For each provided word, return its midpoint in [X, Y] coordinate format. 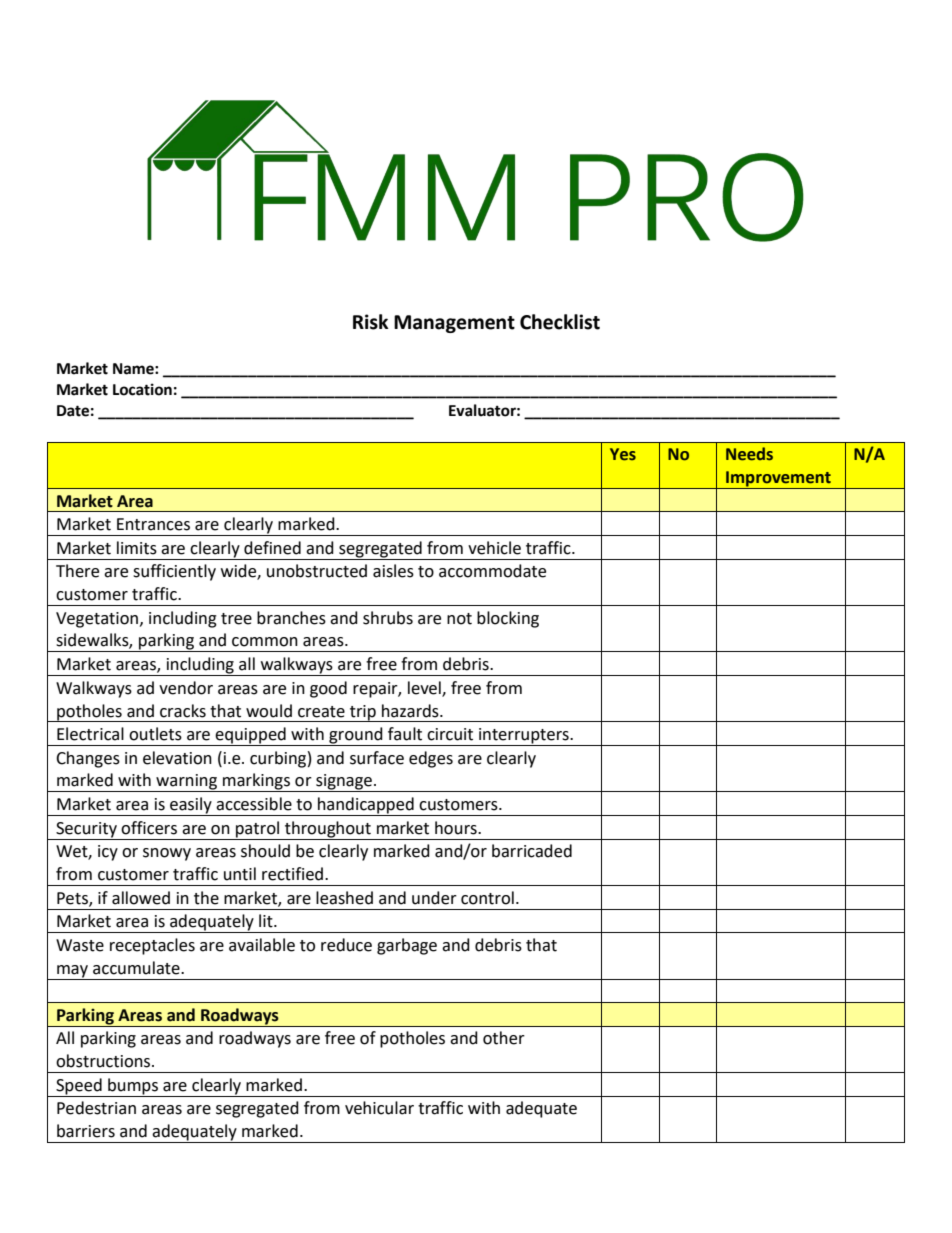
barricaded [532, 851]
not [459, 619]
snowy [167, 854]
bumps [133, 1087]
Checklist [560, 322]
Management [454, 324]
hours [457, 828]
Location [142, 389]
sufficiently [174, 572]
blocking [508, 619]
